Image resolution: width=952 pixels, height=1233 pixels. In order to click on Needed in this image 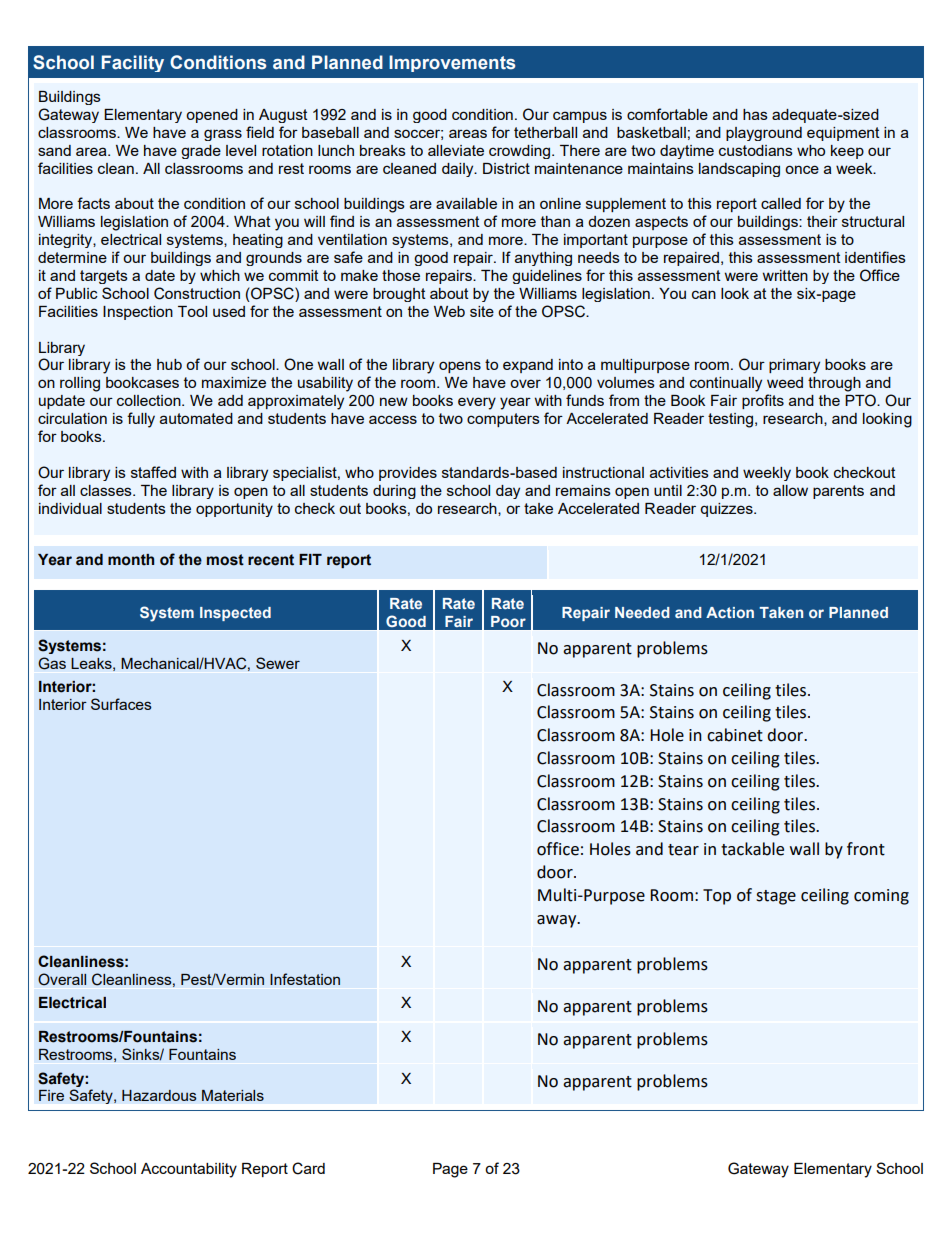, I will do `click(642, 612)`.
